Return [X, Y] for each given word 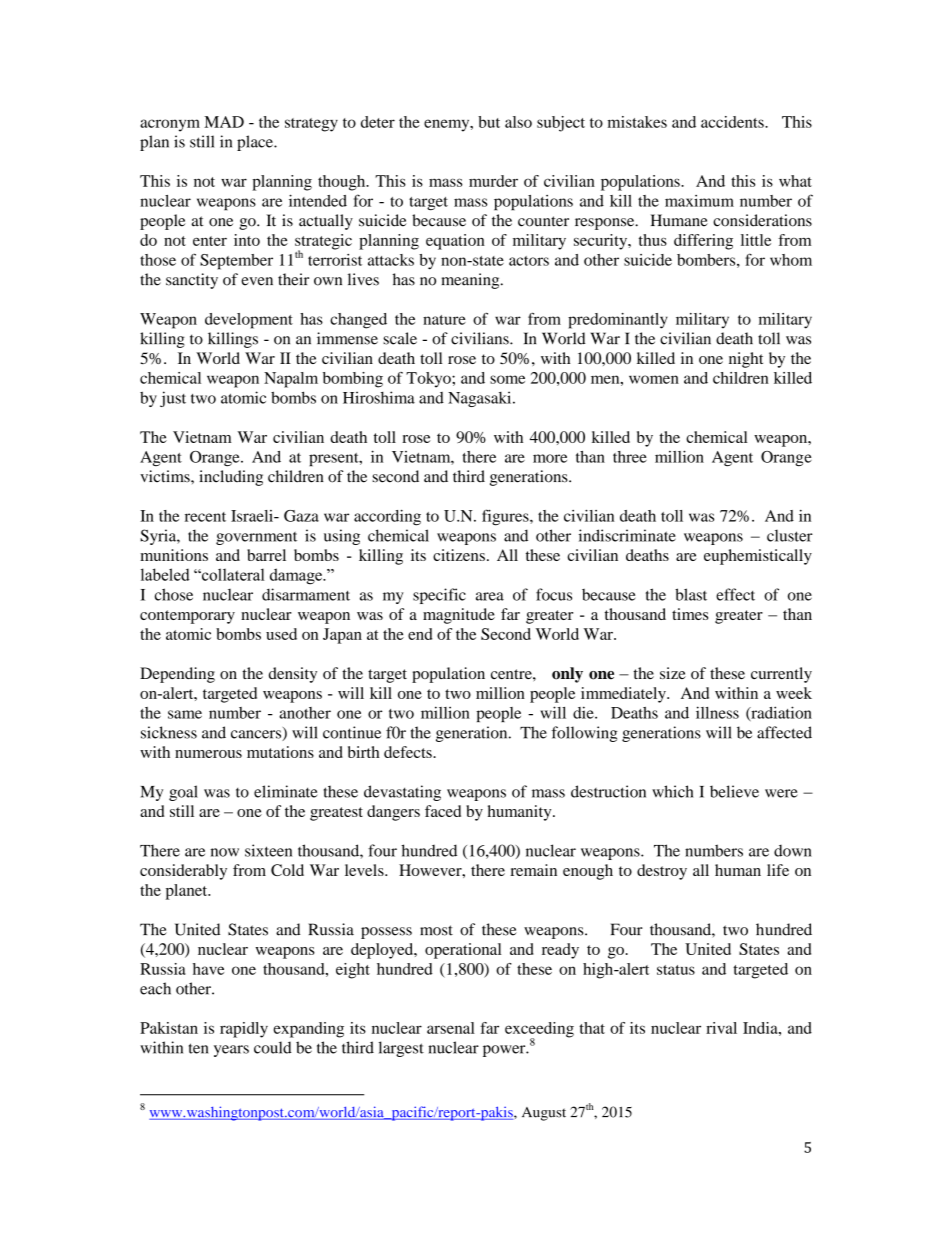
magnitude [459, 616]
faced [443, 811]
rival [721, 1028]
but [489, 122]
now [225, 852]
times [690, 614]
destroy [662, 872]
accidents [733, 122]
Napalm [291, 380]
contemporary [187, 617]
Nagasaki [481, 399]
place [256, 143]
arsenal [451, 1028]
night [746, 360]
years [231, 1051]
